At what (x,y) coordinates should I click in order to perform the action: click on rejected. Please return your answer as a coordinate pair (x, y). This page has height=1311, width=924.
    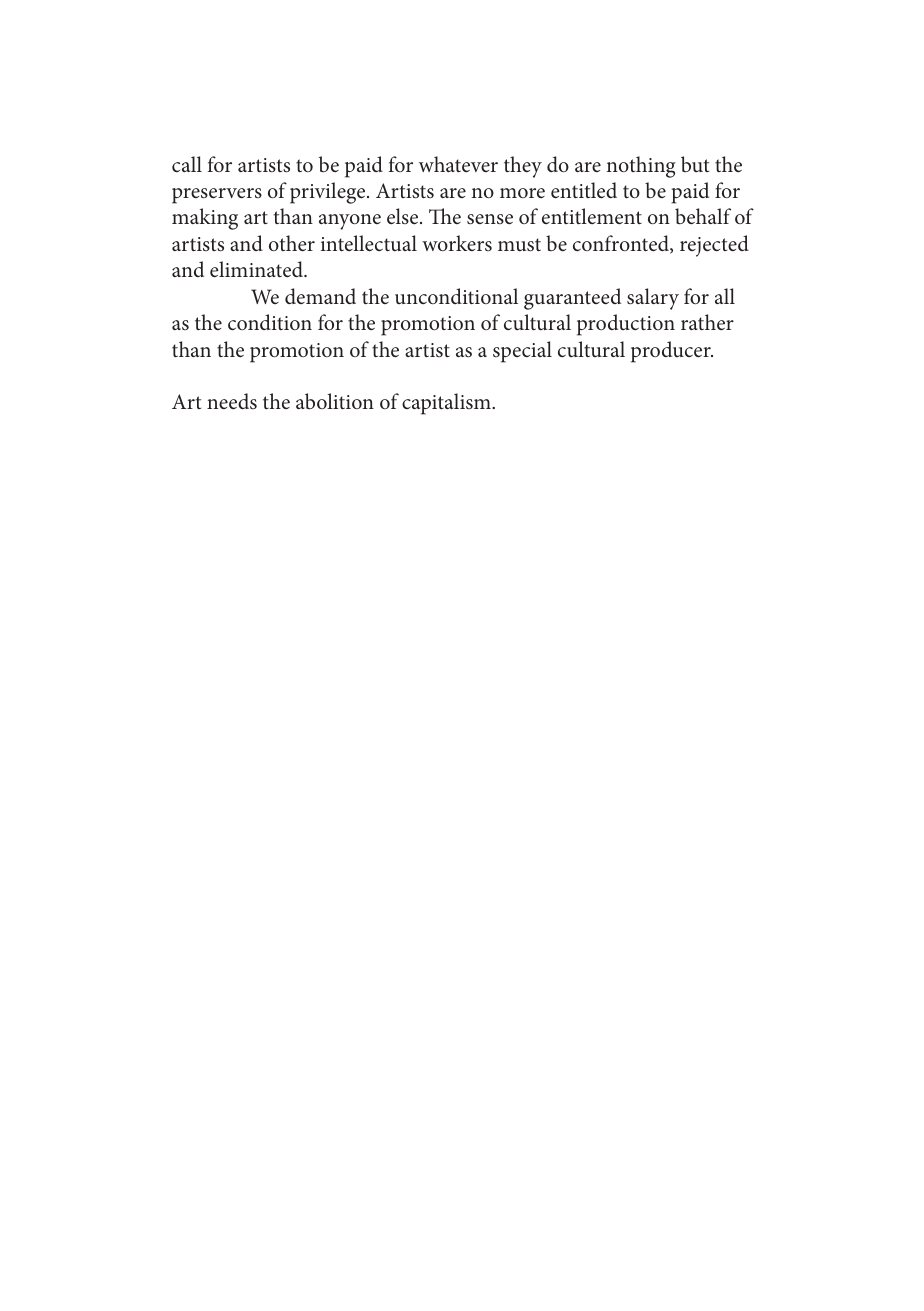
    Looking at the image, I should click on (714, 246).
